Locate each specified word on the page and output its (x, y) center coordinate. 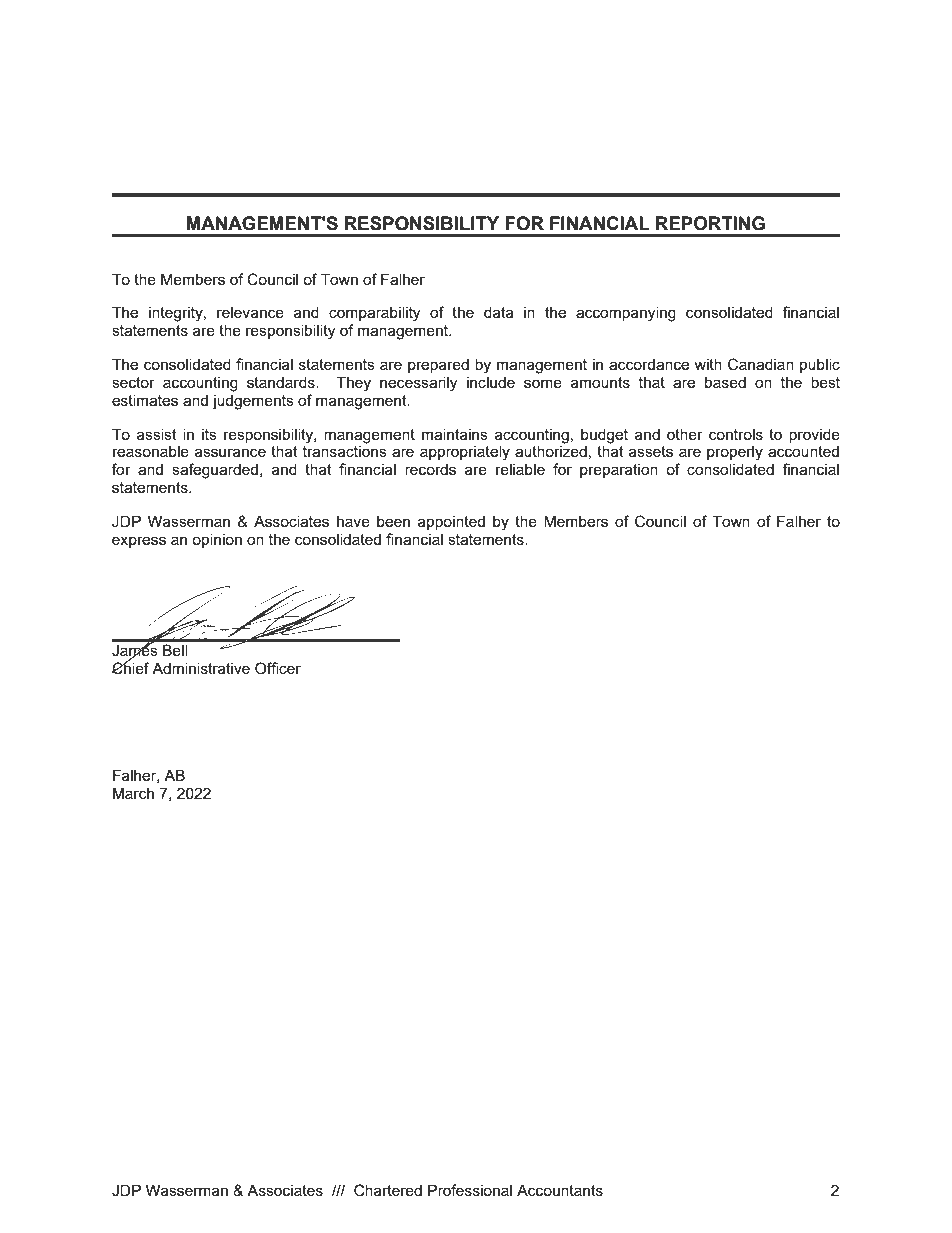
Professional (470, 1190)
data (499, 312)
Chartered (388, 1190)
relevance (250, 312)
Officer (278, 668)
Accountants (560, 1190)
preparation (619, 471)
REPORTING (710, 223)
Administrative (201, 668)
